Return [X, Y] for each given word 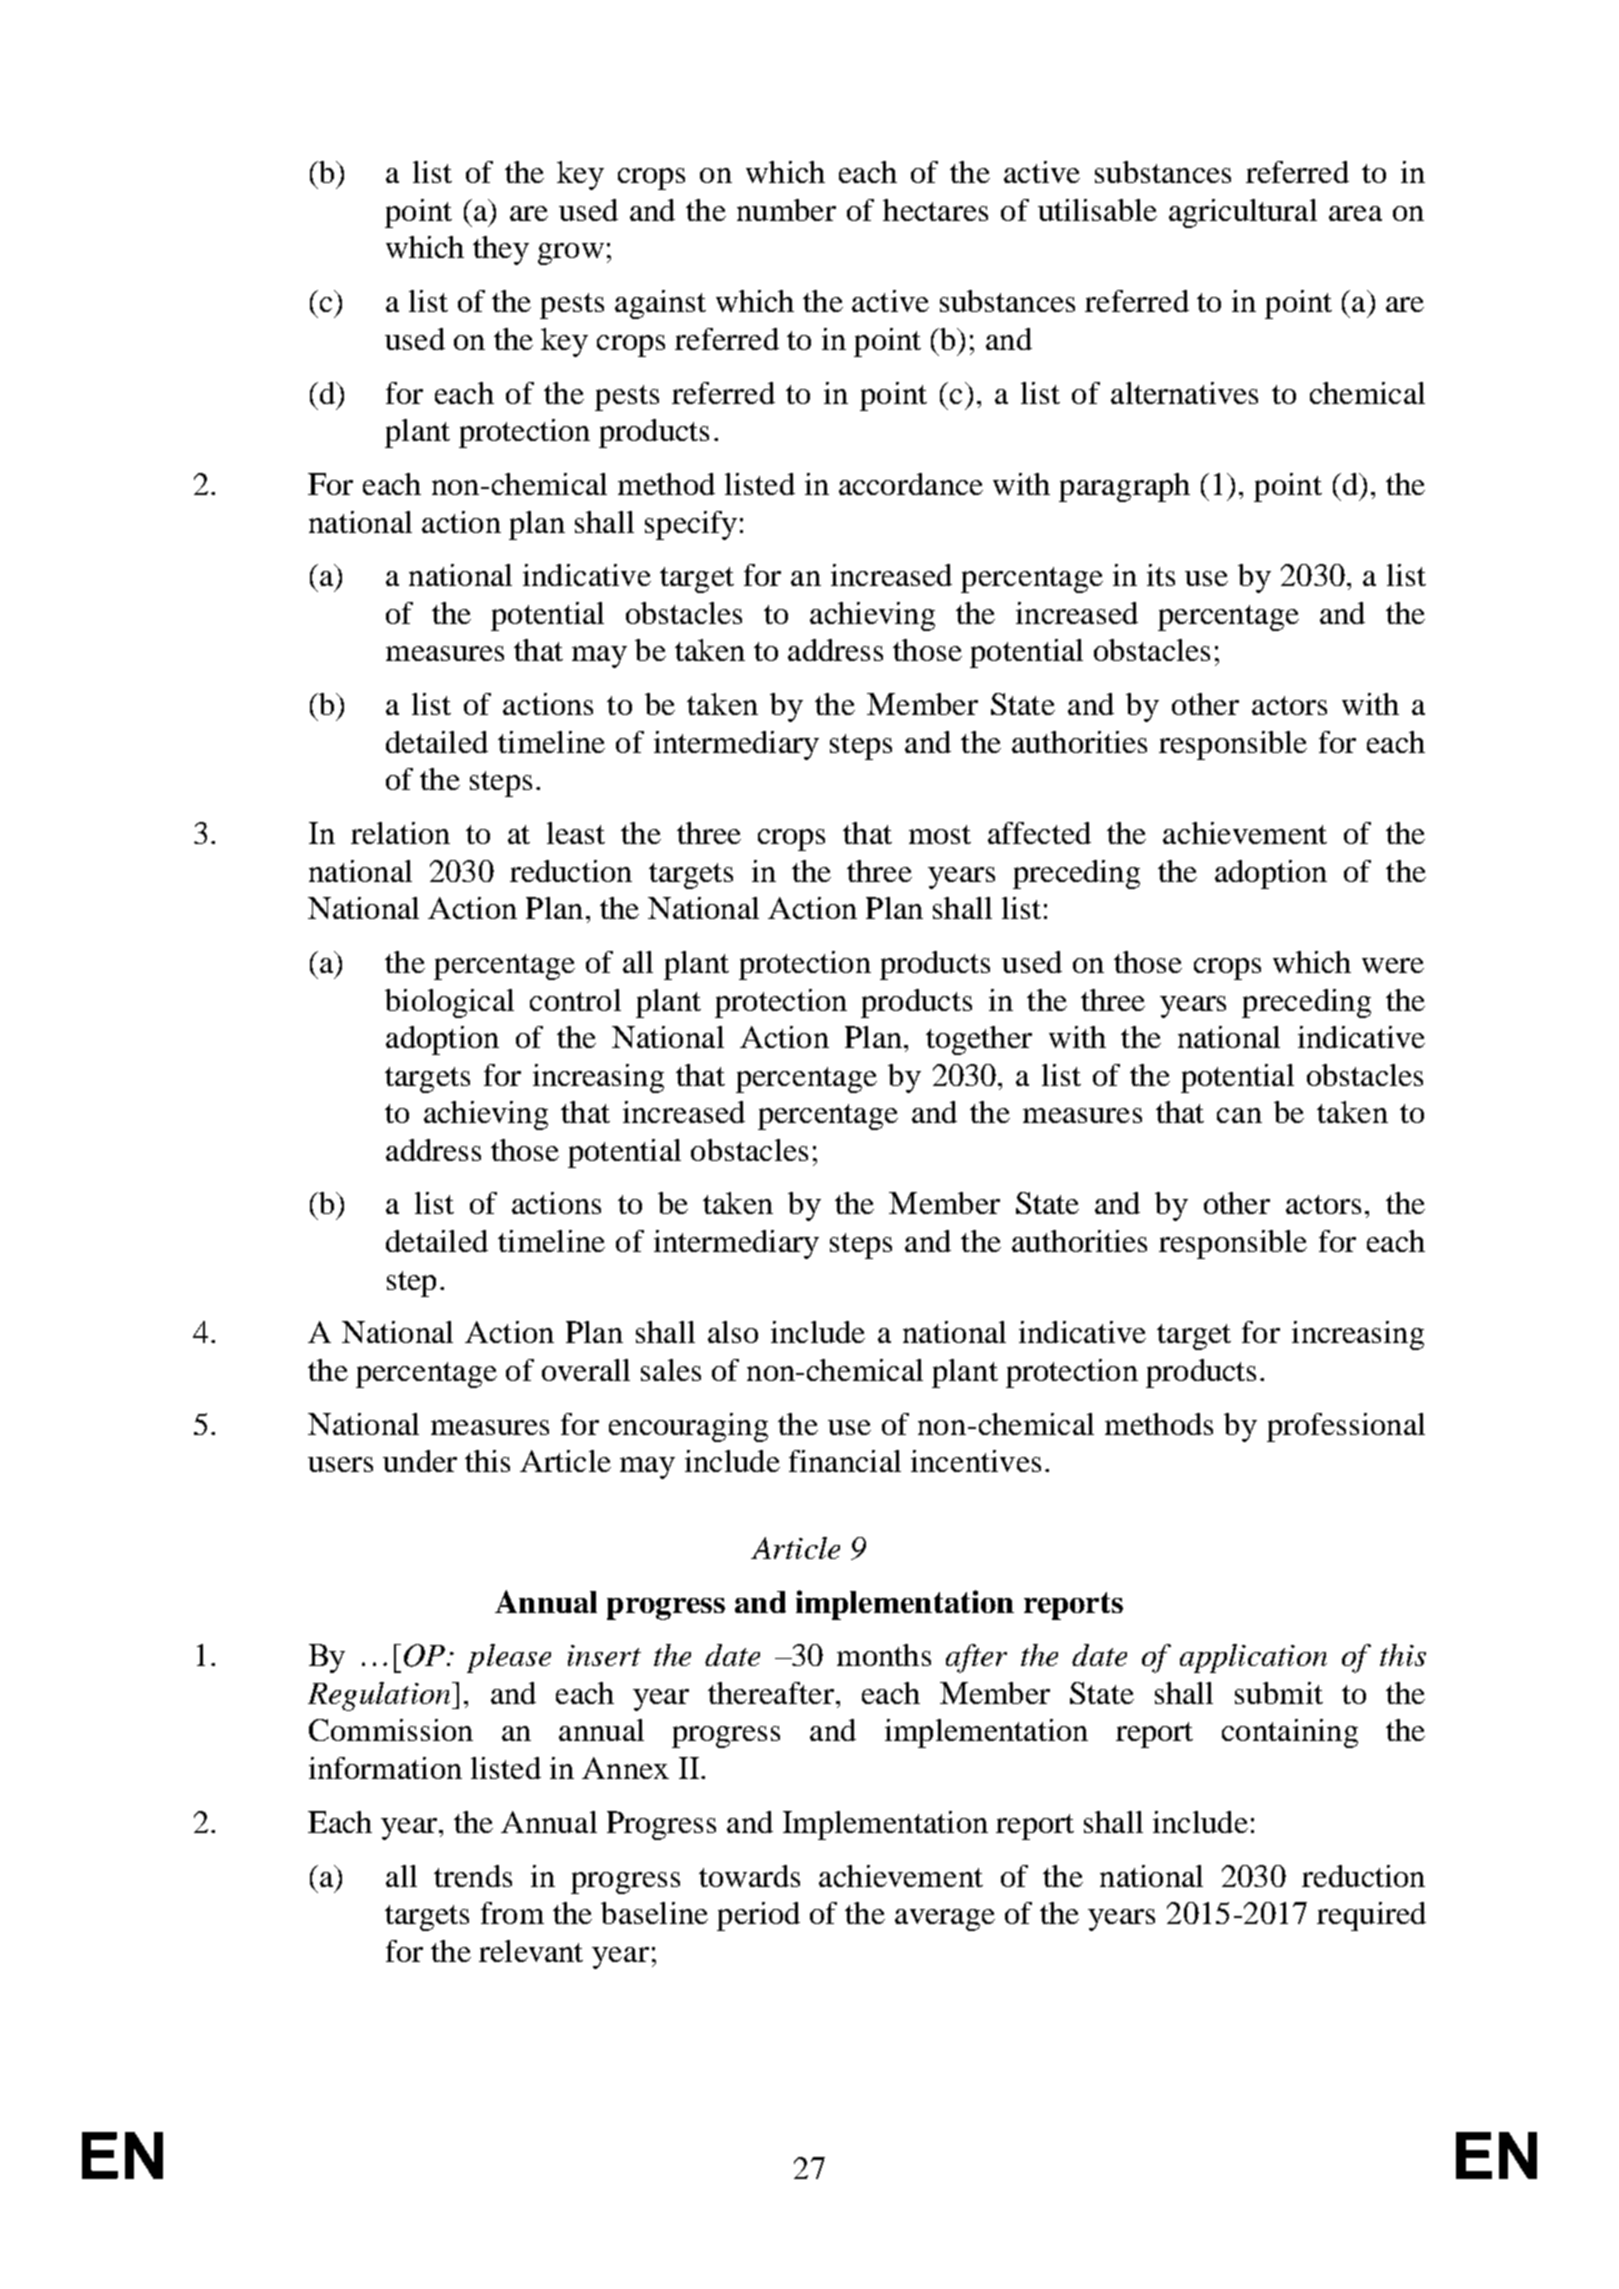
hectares [935, 210]
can [1239, 1115]
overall [586, 1370]
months [884, 1655]
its [1161, 575]
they [501, 250]
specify [691, 525]
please [509, 1658]
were [1393, 965]
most [940, 834]
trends [473, 1876]
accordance [911, 484]
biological [449, 1003]
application [1253, 1658]
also [733, 1332]
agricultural [1243, 213]
